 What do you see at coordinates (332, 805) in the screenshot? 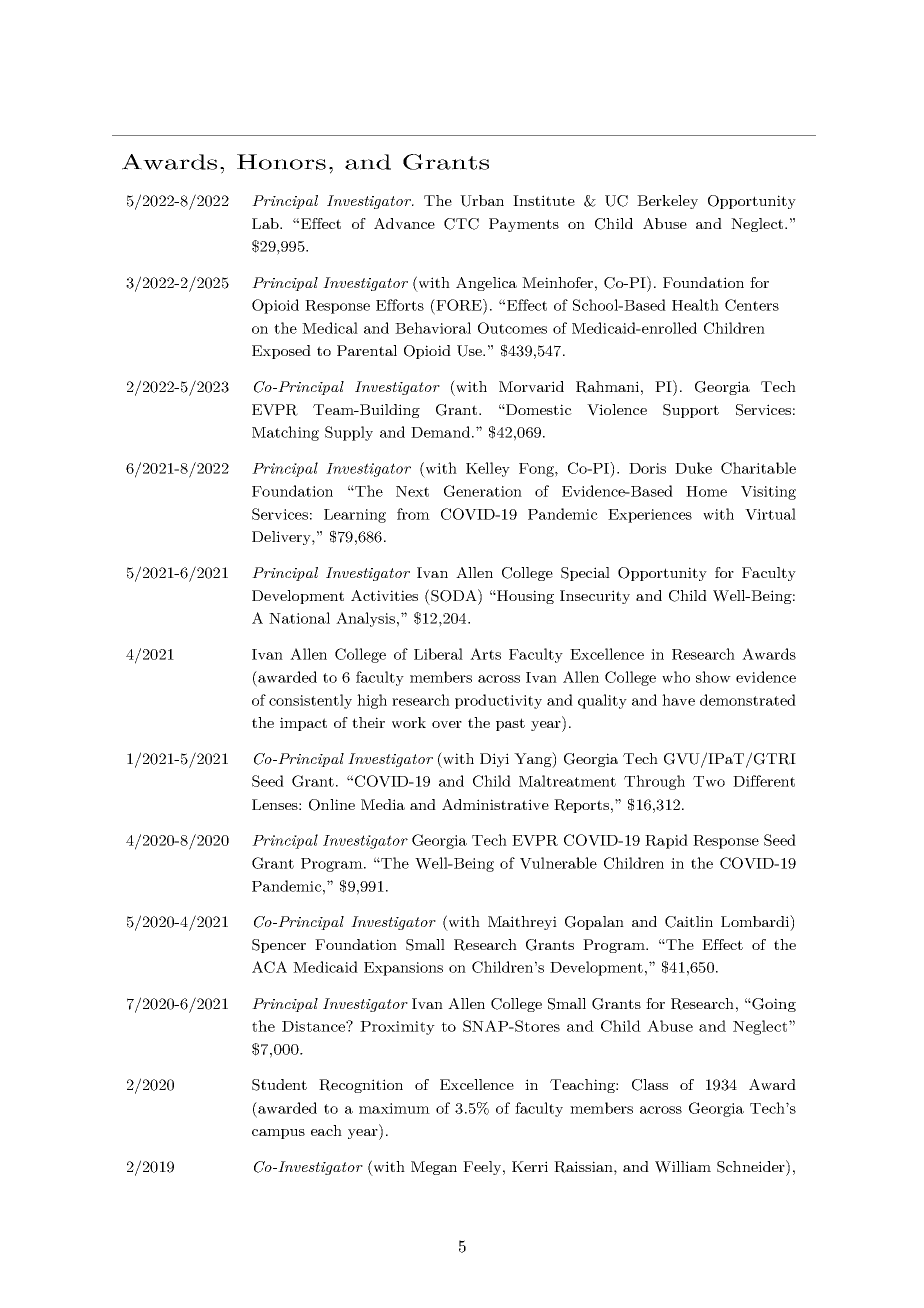
I see `Online` at bounding box center [332, 805].
